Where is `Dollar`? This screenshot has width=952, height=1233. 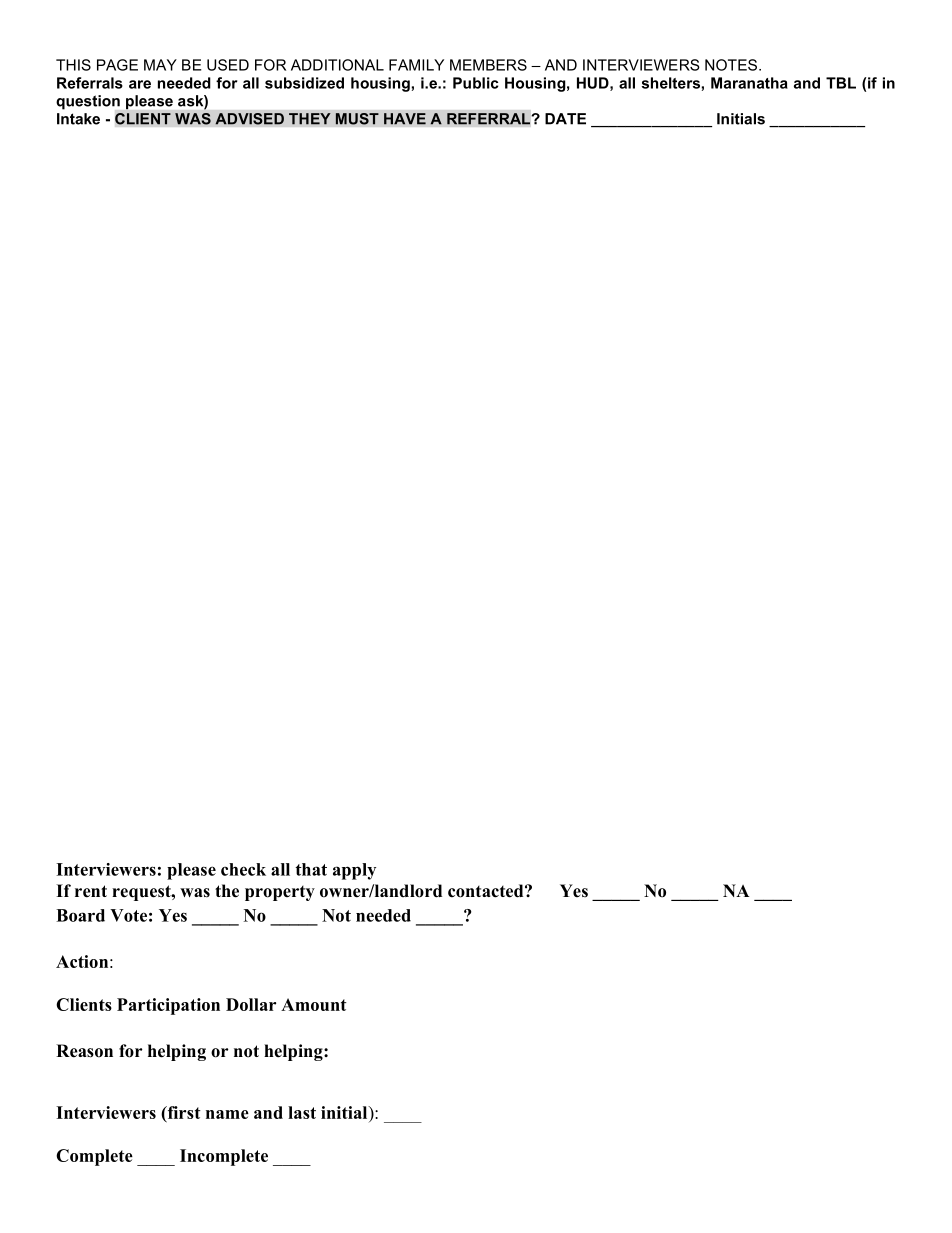
Dollar is located at coordinates (251, 1004).
